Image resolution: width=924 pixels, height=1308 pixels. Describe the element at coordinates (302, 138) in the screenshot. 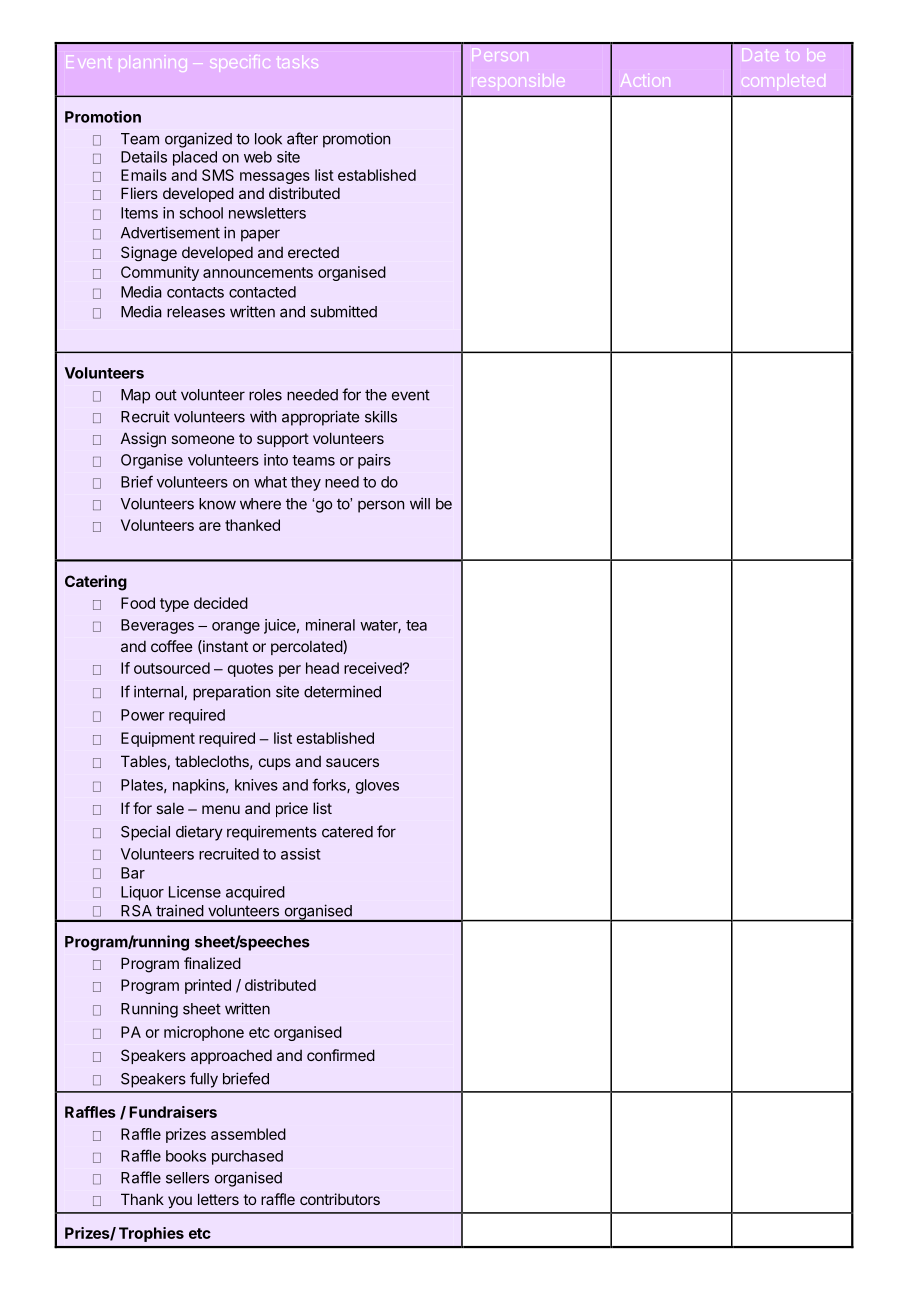

I see `after` at that location.
